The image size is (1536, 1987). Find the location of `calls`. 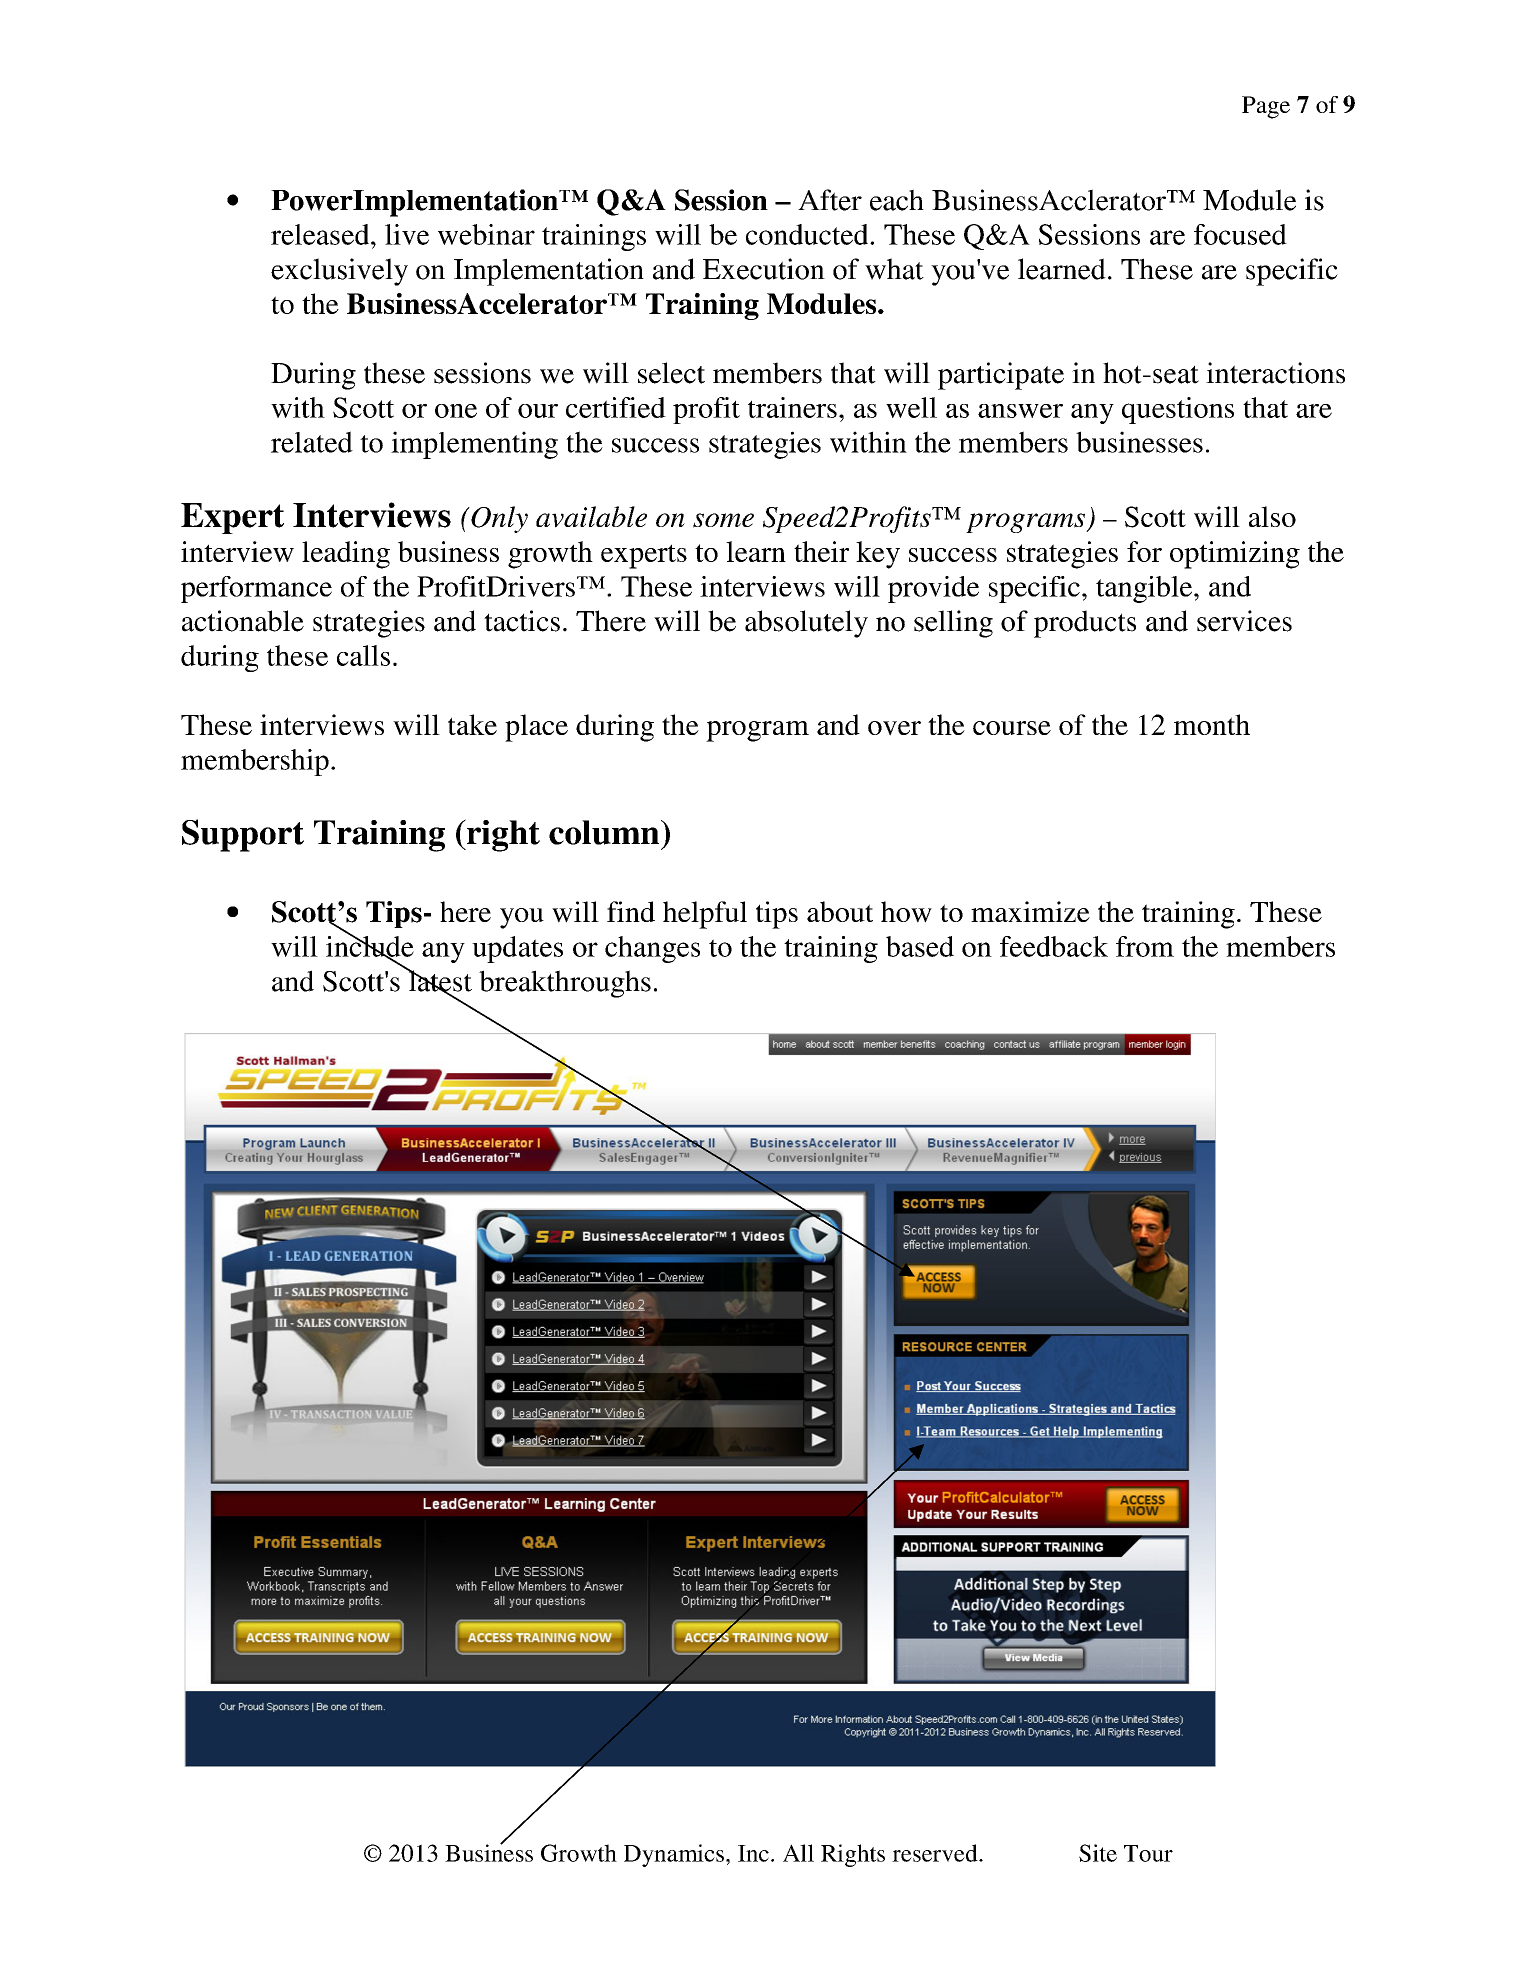

calls is located at coordinates (363, 655).
